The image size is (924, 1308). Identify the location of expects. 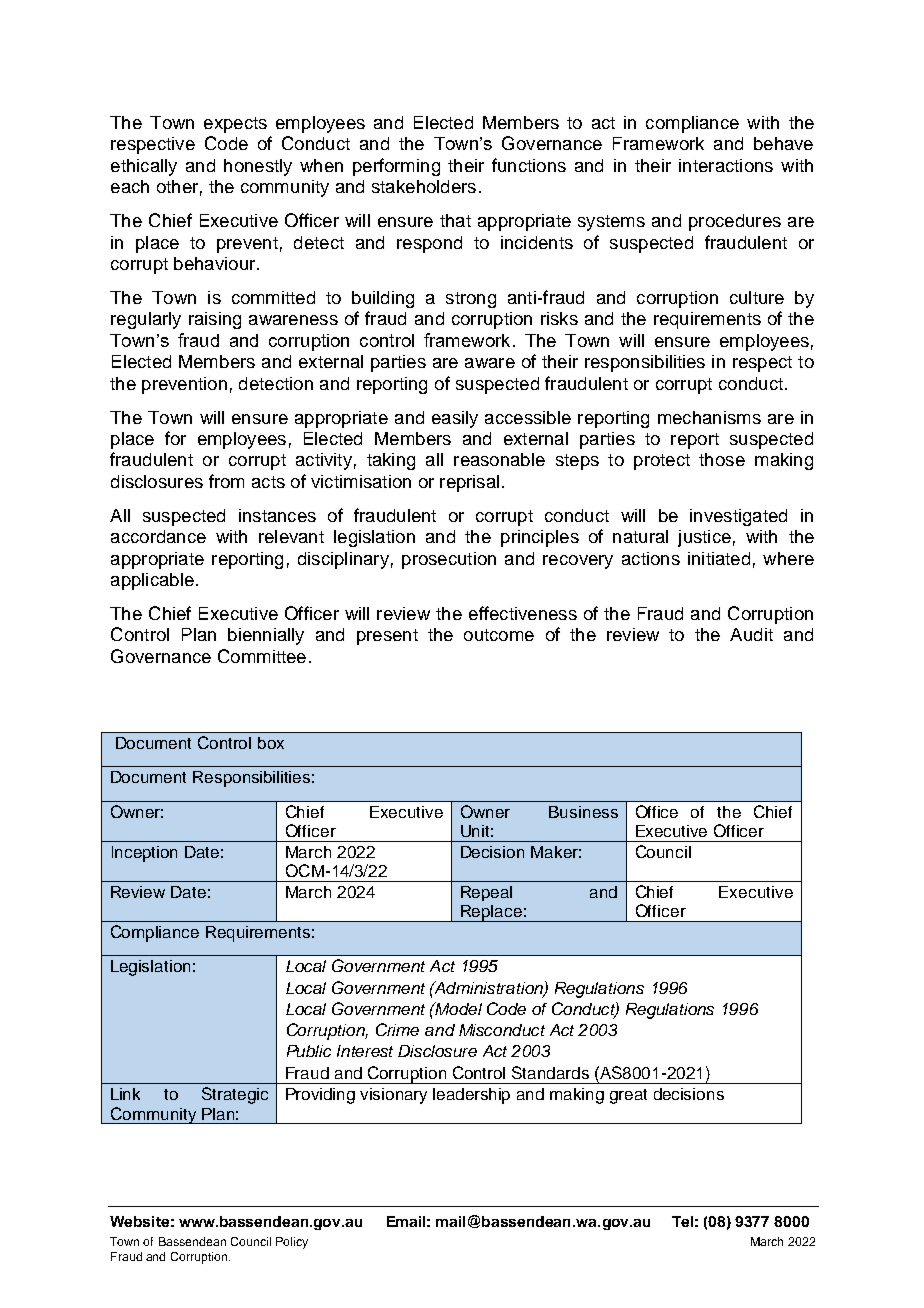
(235, 125).
